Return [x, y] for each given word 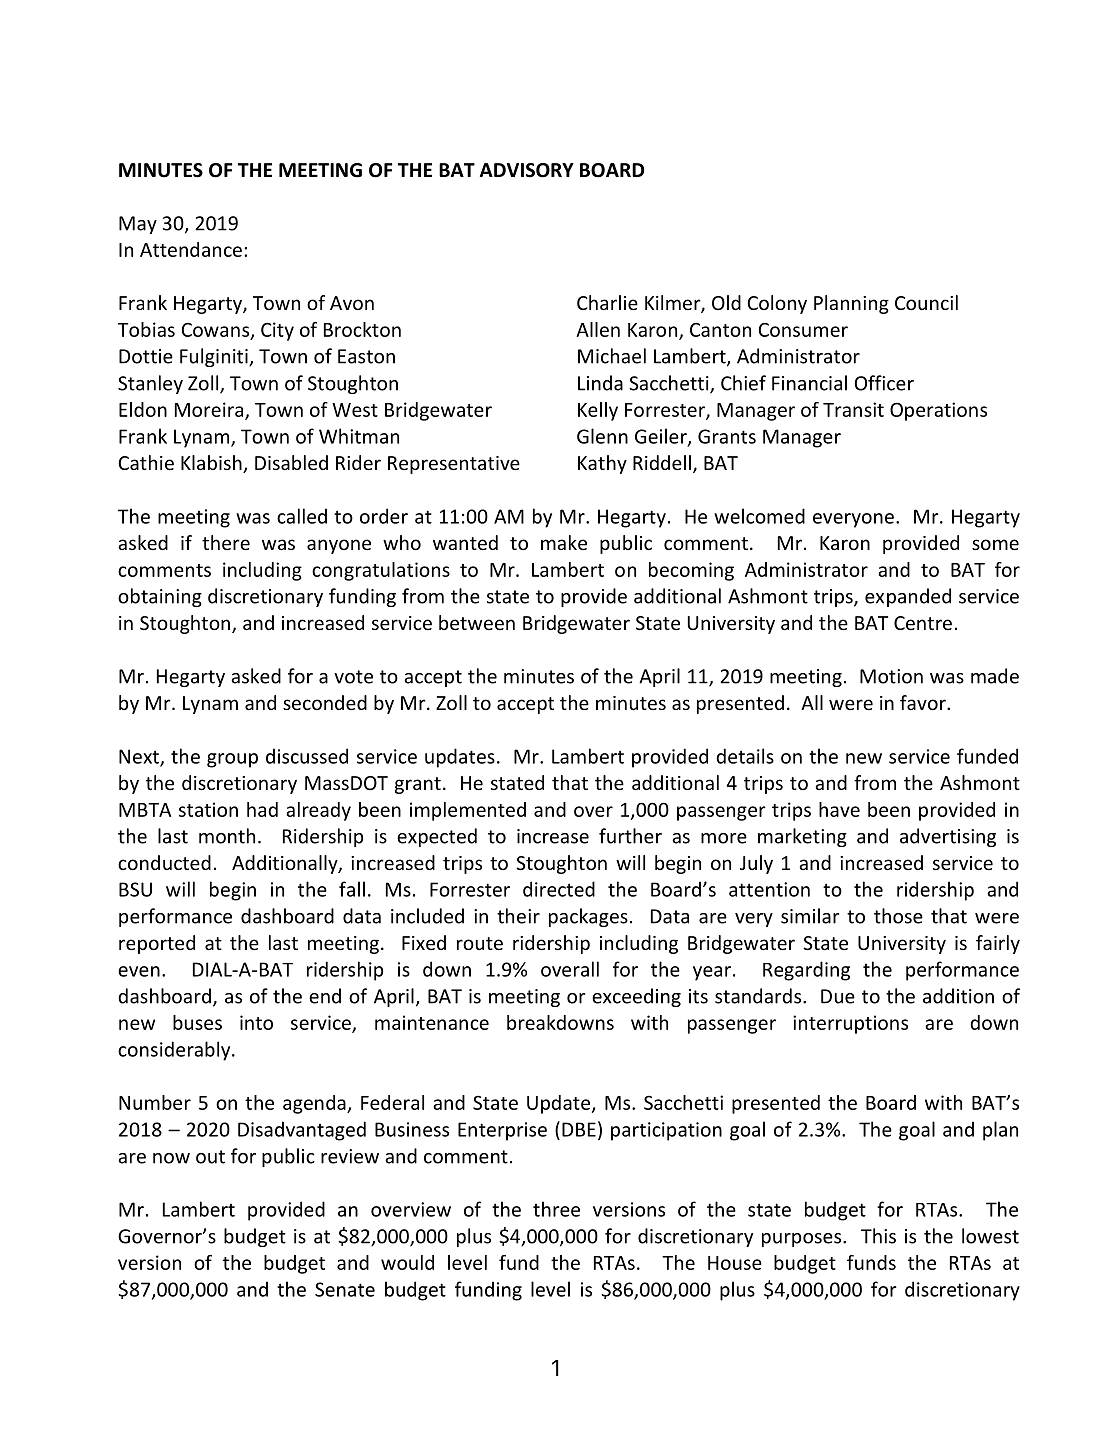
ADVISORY [527, 170]
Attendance [191, 249]
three [556, 1209]
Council [926, 302]
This [878, 1236]
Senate [345, 1289]
